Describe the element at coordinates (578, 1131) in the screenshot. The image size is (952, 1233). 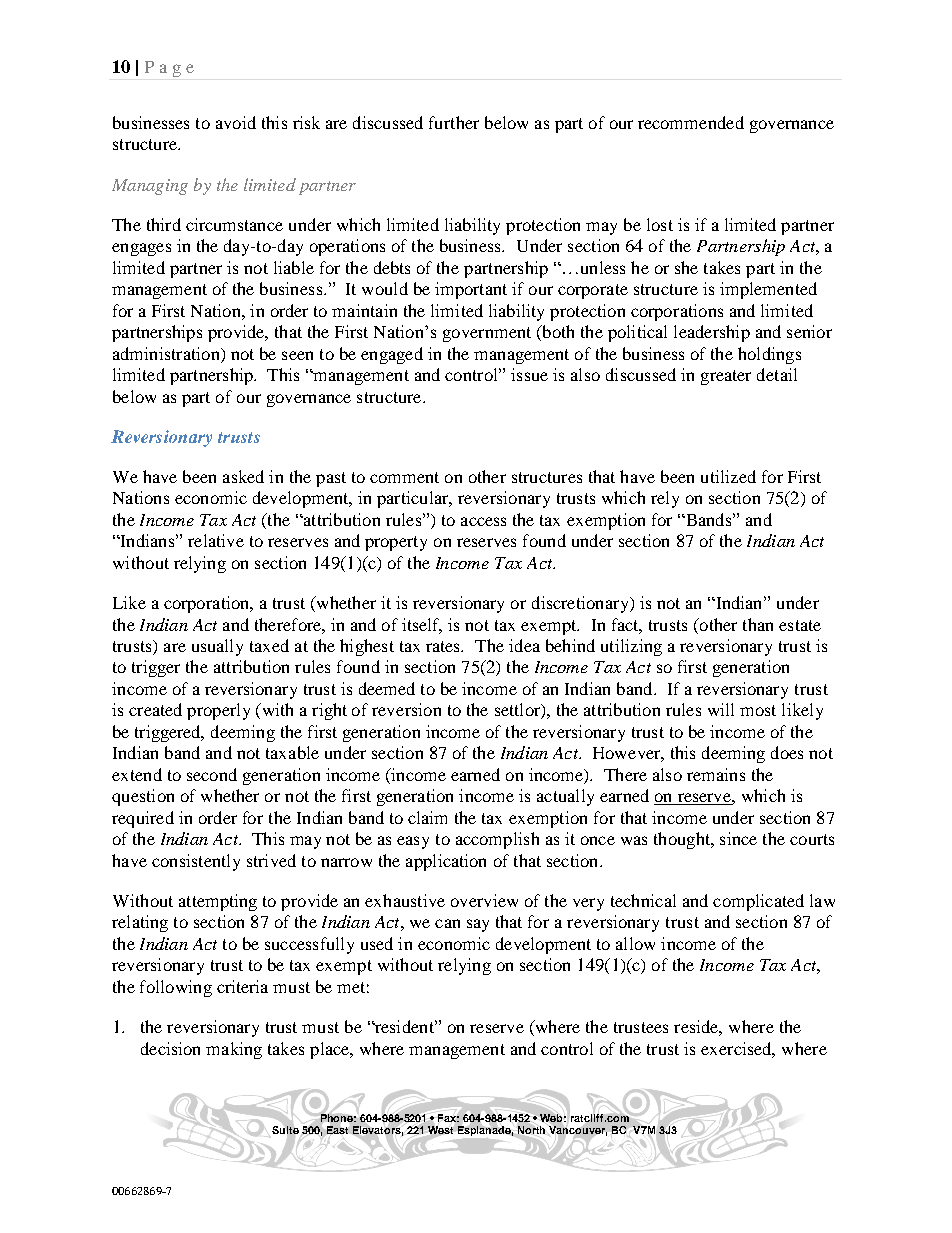
I see `Vancouver` at that location.
